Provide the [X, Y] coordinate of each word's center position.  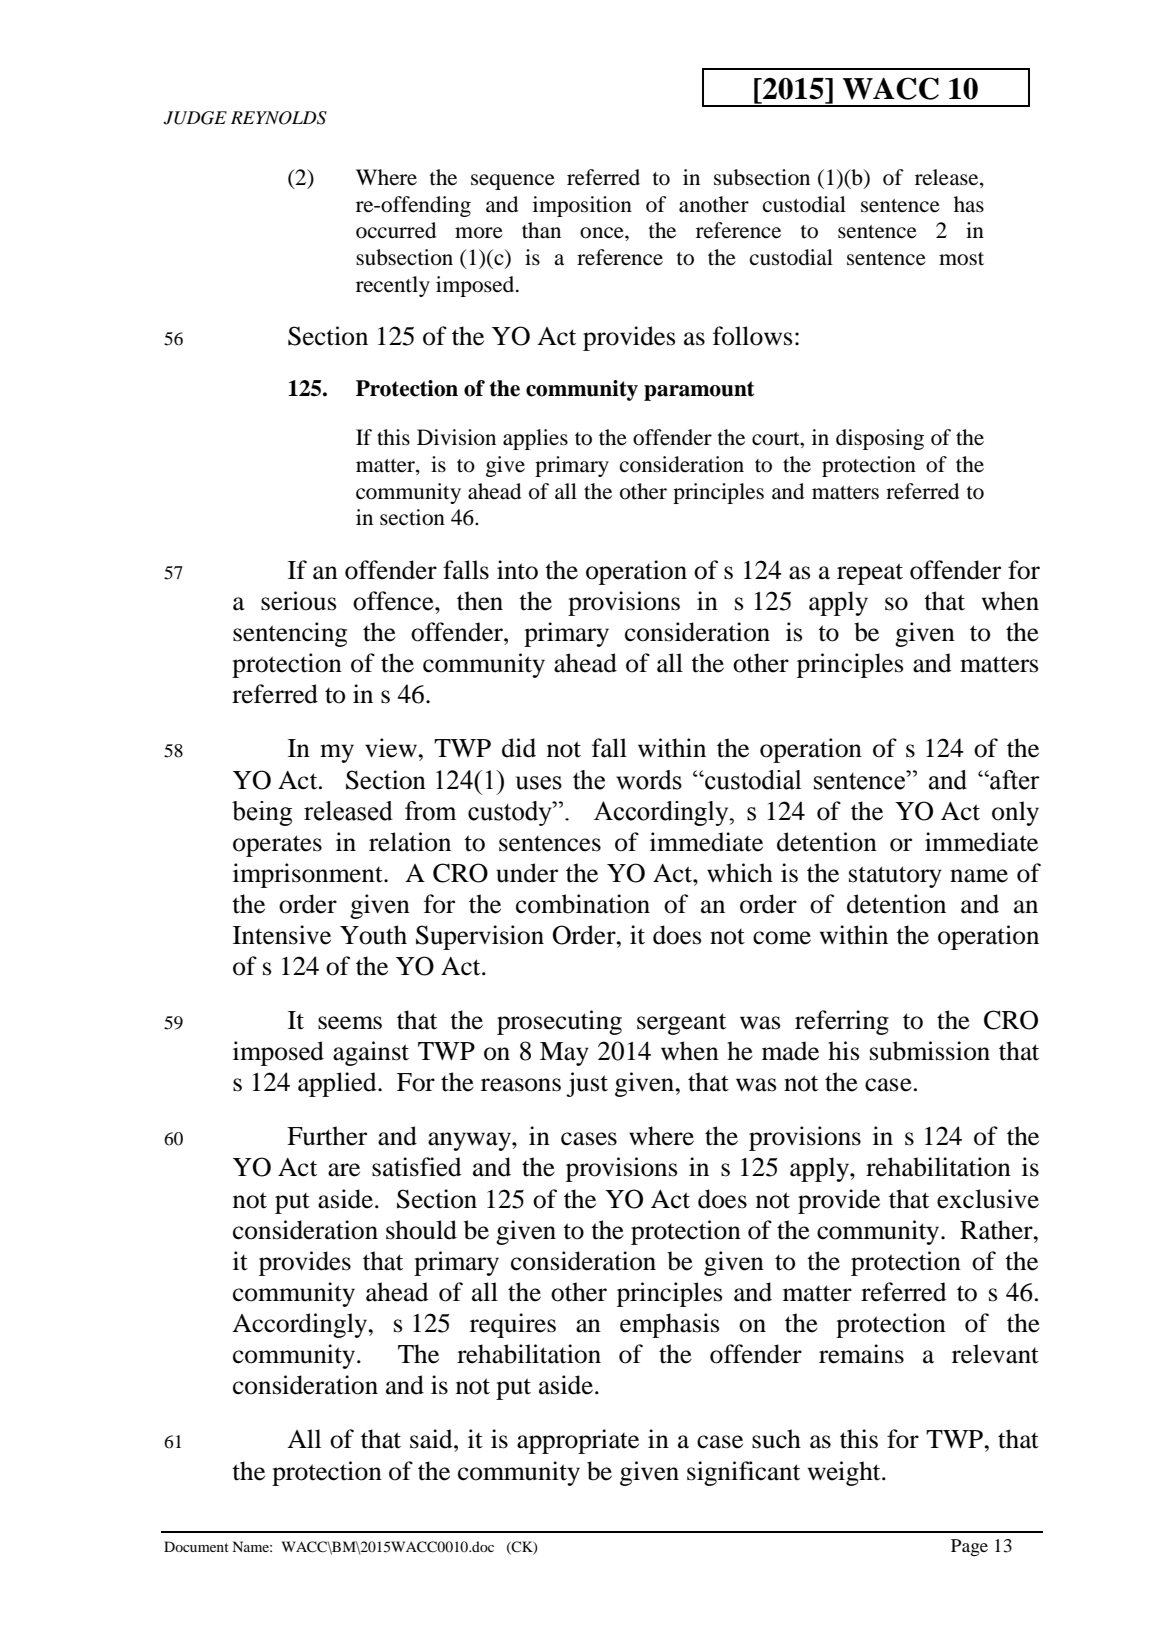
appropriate [578, 1441]
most [961, 259]
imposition [582, 206]
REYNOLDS [279, 118]
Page [969, 1547]
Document [196, 1546]
